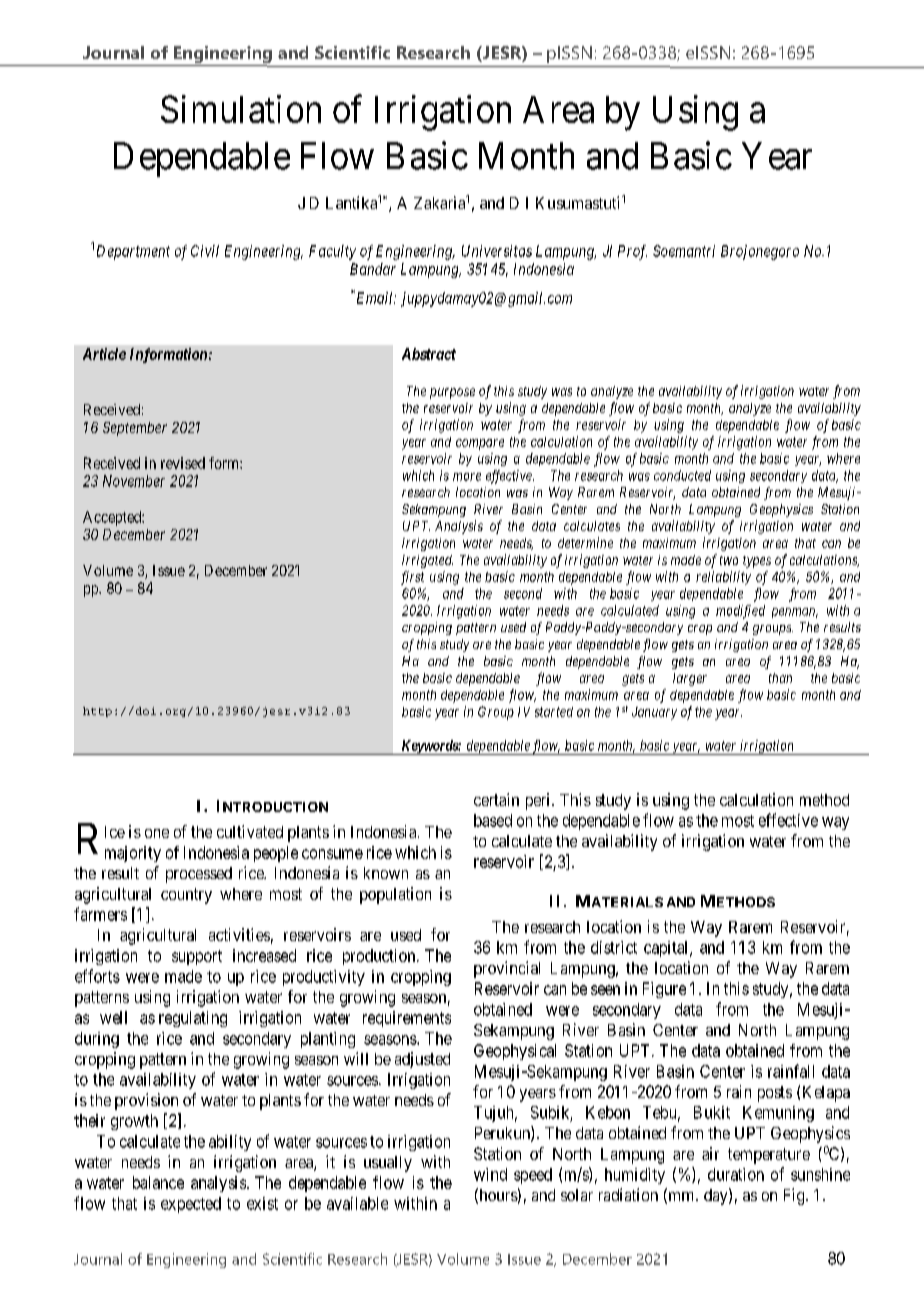 The height and width of the page is (1308, 924). Describe the element at coordinates (373, 269) in the page. I see `Bandar` at that location.
